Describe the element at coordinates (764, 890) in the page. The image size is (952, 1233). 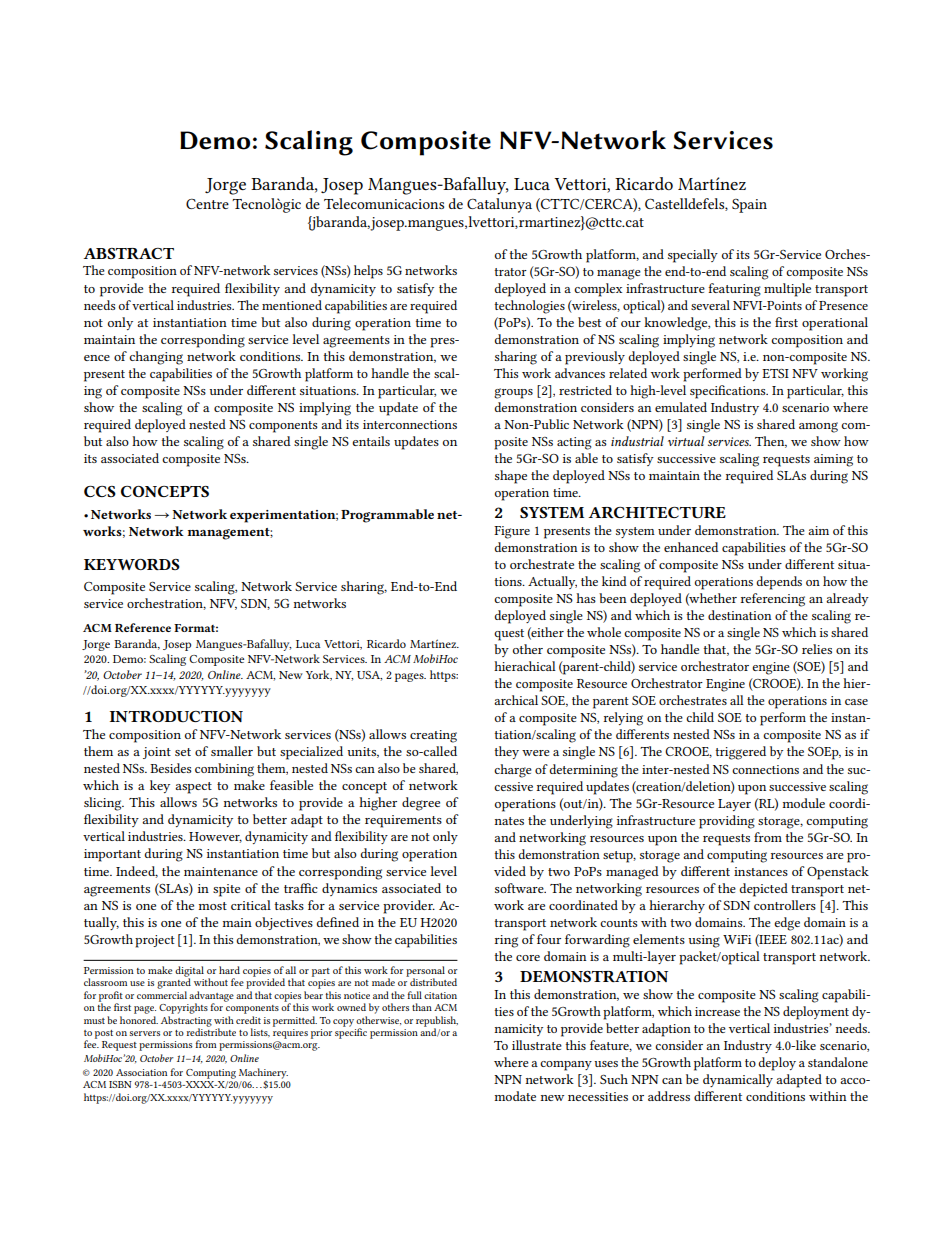
I see `depicted` at that location.
